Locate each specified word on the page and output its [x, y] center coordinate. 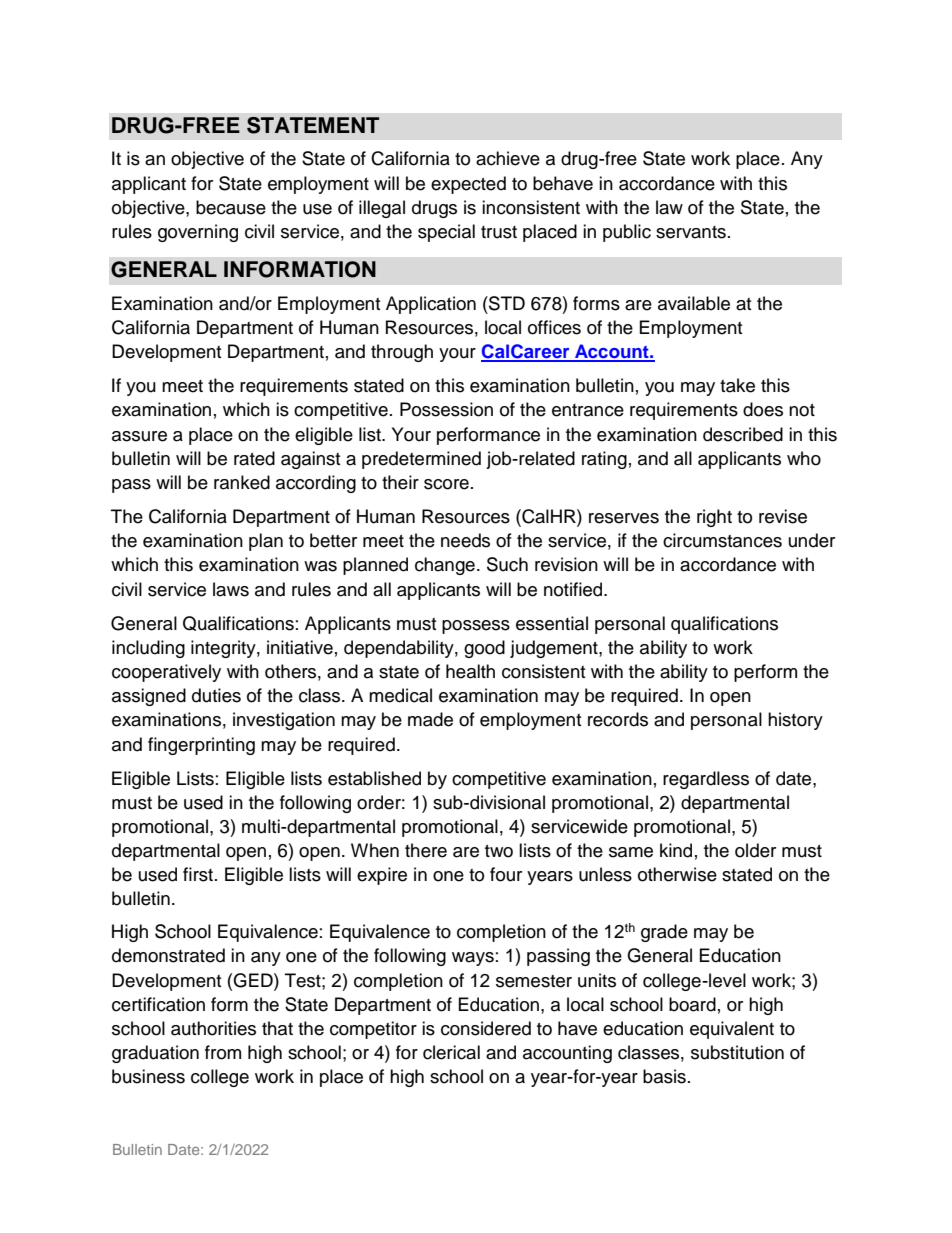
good [484, 649]
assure [139, 436]
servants [691, 232]
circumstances [722, 540]
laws [231, 589]
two [499, 851]
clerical [451, 1052]
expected [468, 185]
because [231, 207]
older [755, 850]
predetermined [421, 460]
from [223, 1052]
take [737, 385]
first [199, 874]
